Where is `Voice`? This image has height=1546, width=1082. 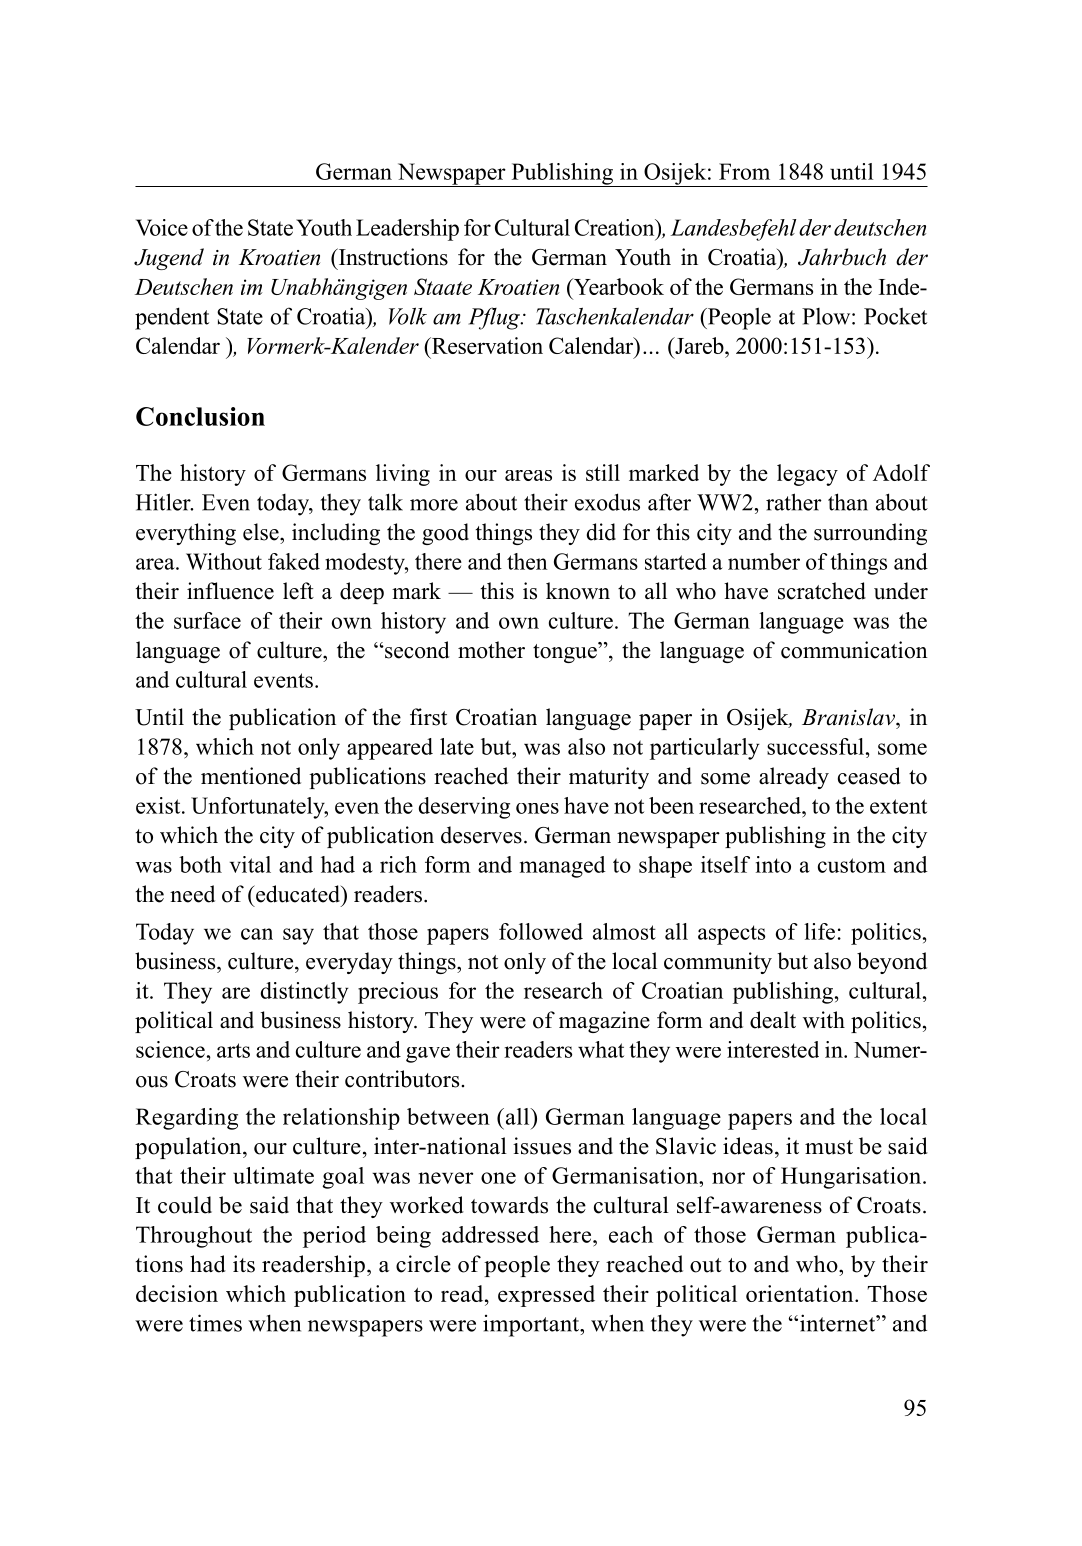
Voice is located at coordinates (162, 227).
